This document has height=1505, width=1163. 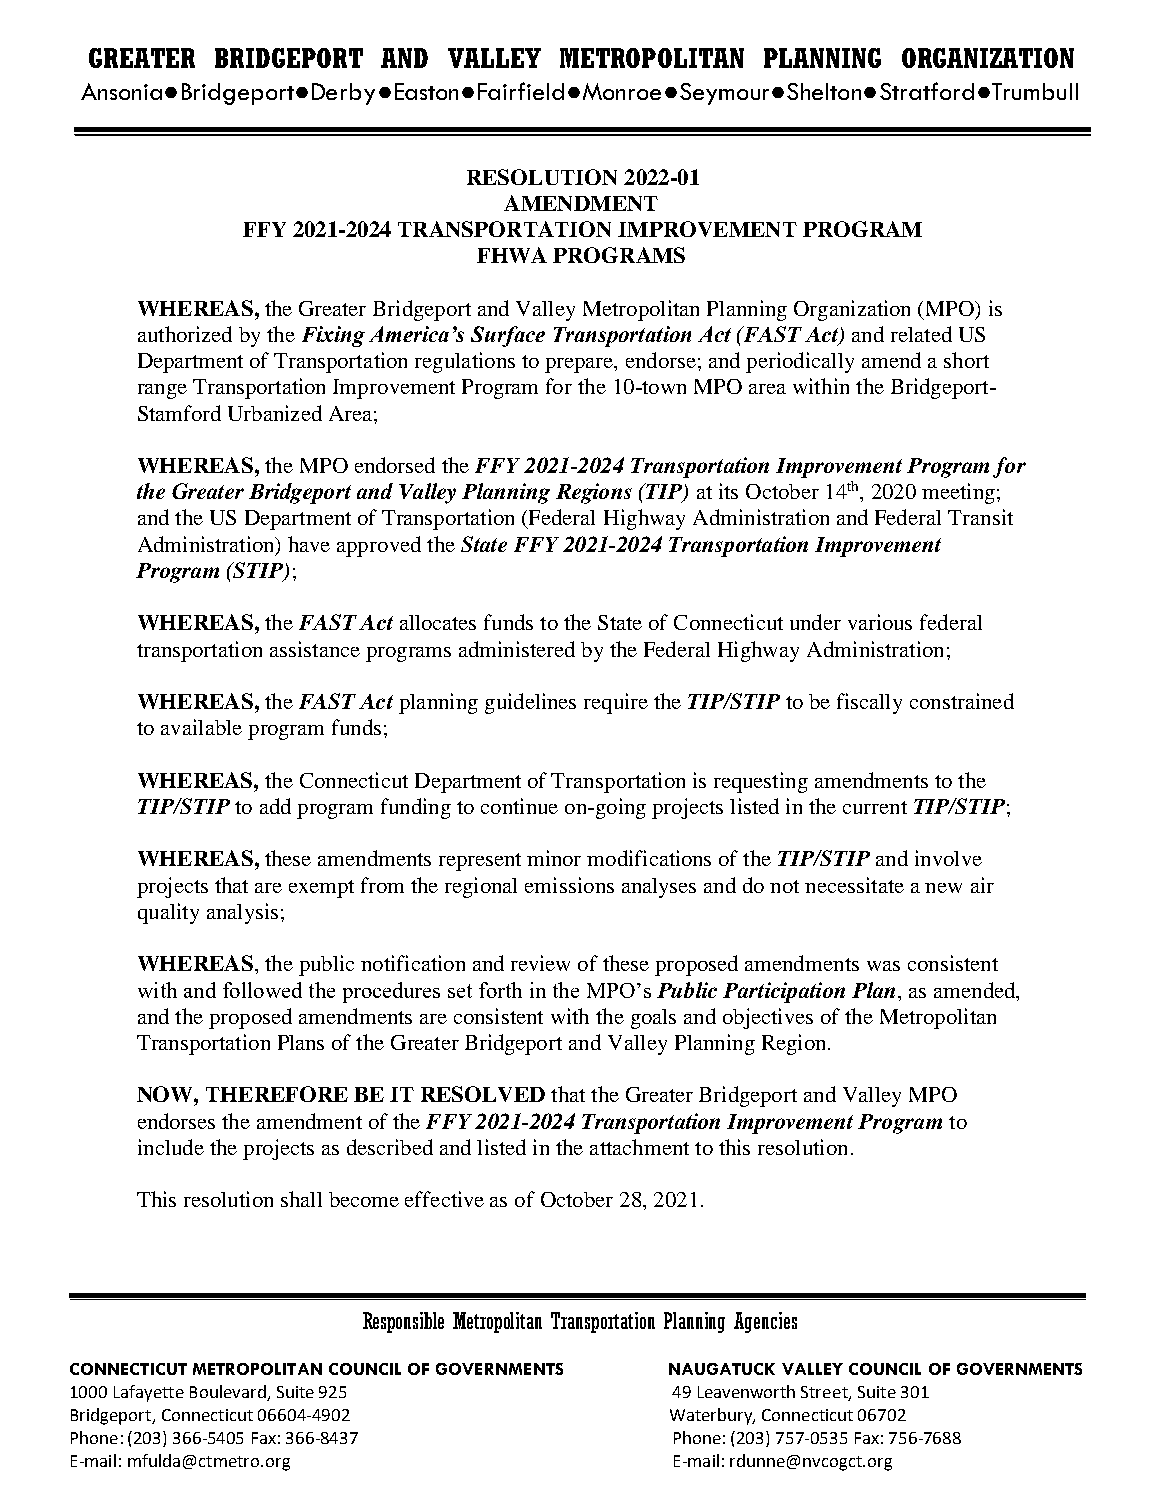 What do you see at coordinates (569, 885) in the document?
I see `emissions` at bounding box center [569, 885].
